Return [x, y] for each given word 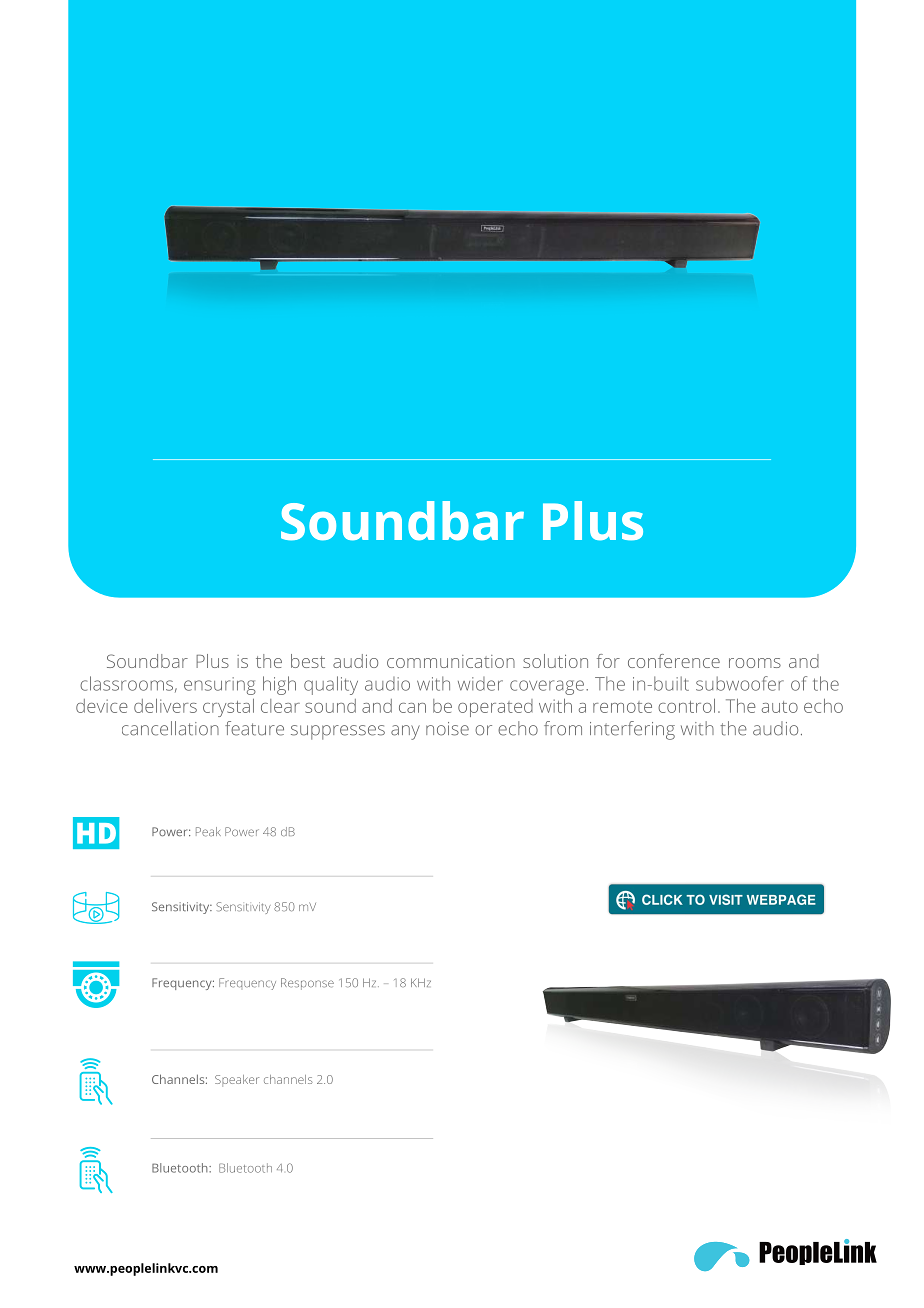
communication [451, 661]
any [405, 732]
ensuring [220, 686]
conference [674, 661]
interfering [632, 730]
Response [307, 984]
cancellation [170, 728]
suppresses [338, 732]
